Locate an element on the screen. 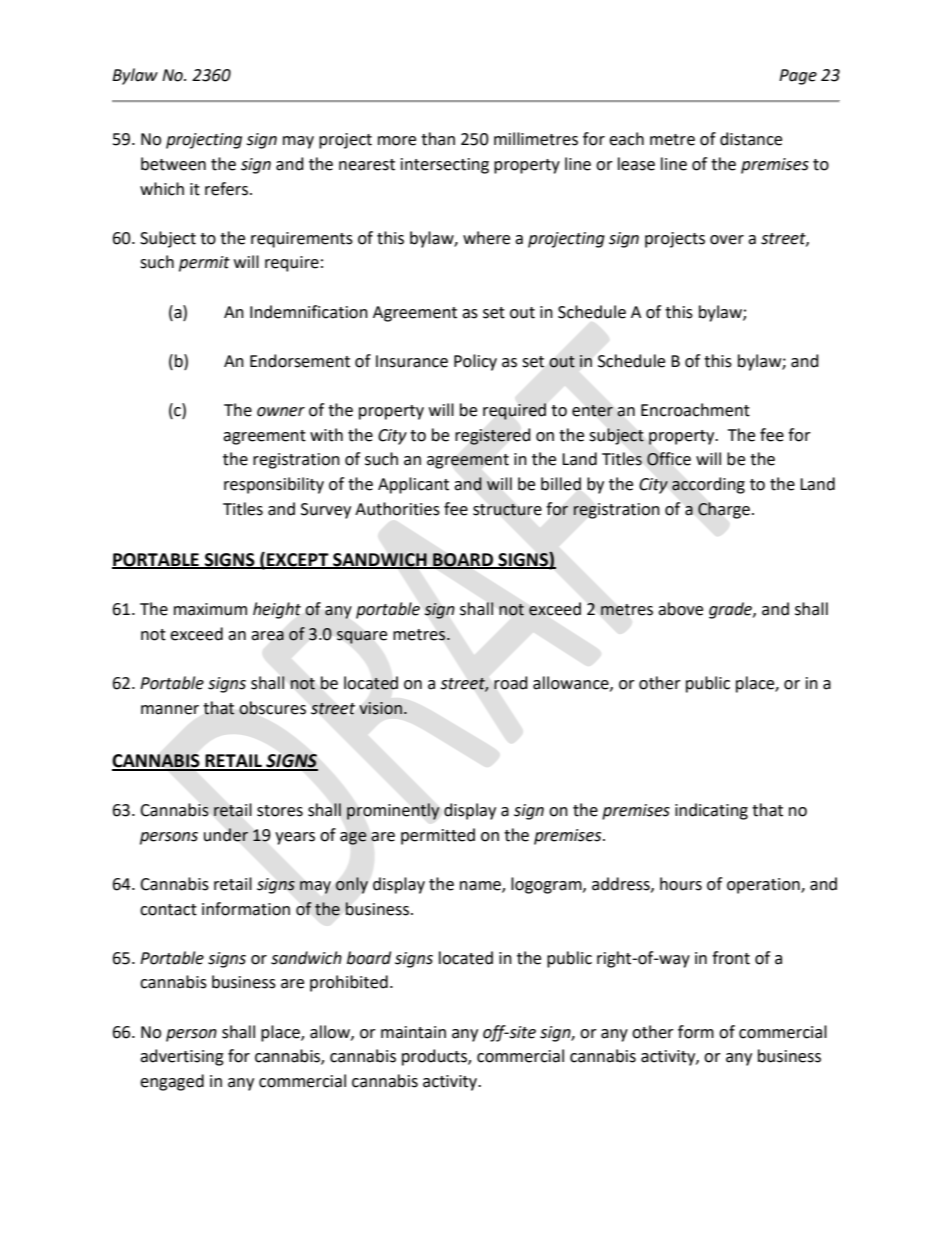 Image resolution: width=952 pixels, height=1233 pixels. between is located at coordinates (173, 164).
